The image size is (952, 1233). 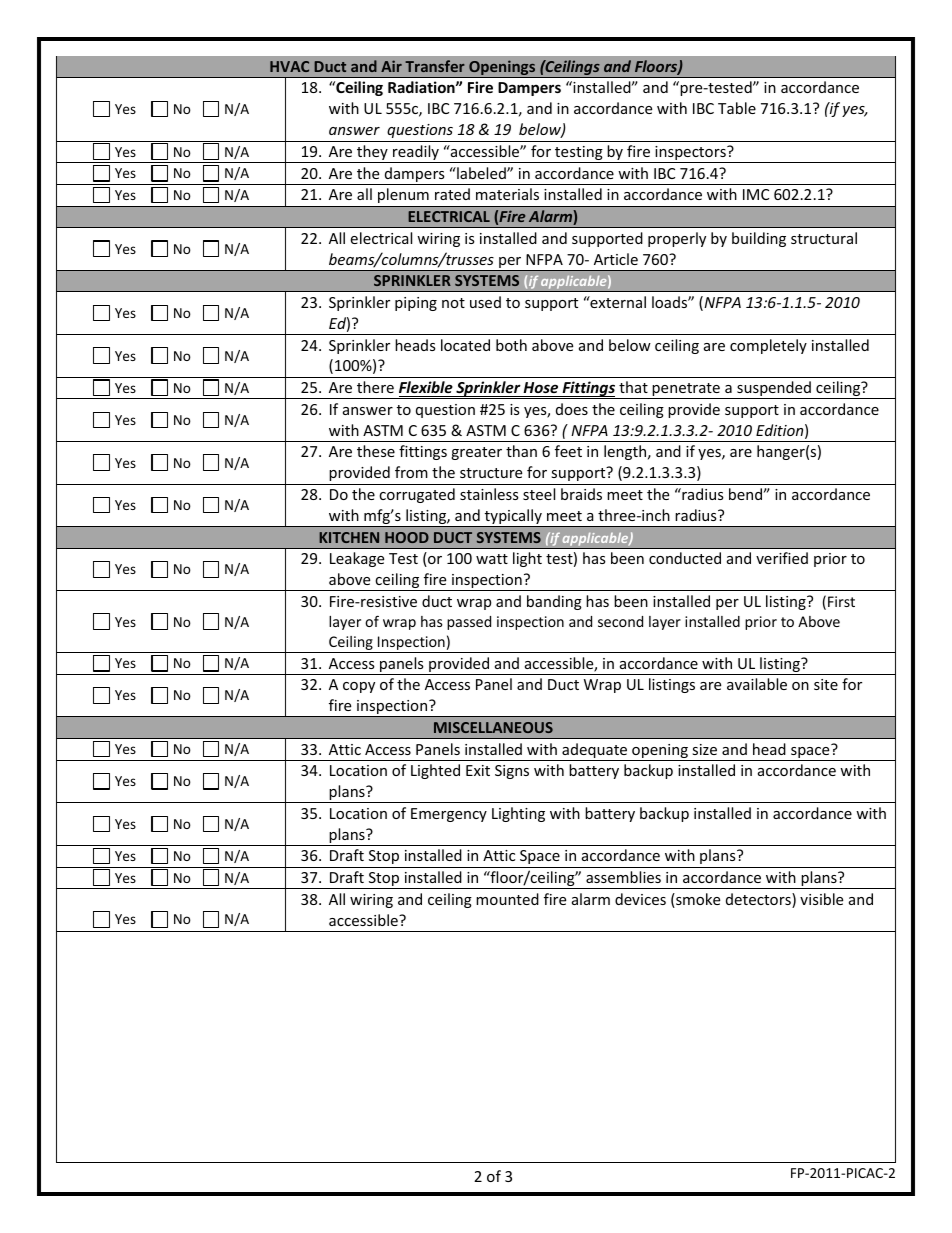 What do you see at coordinates (449, 815) in the page?
I see `Emergency` at bounding box center [449, 815].
